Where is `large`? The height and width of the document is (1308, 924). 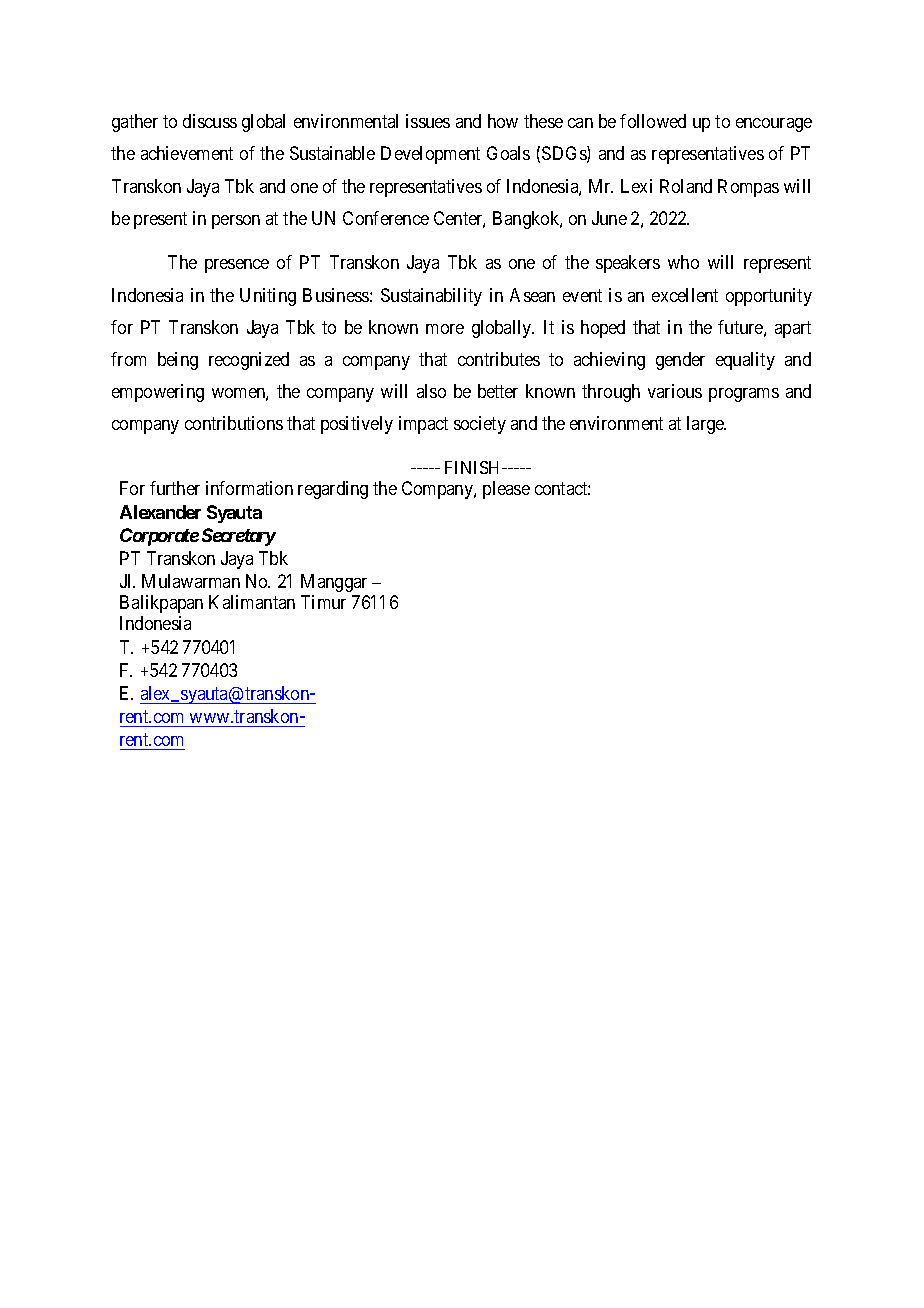 large is located at coordinates (706, 425).
